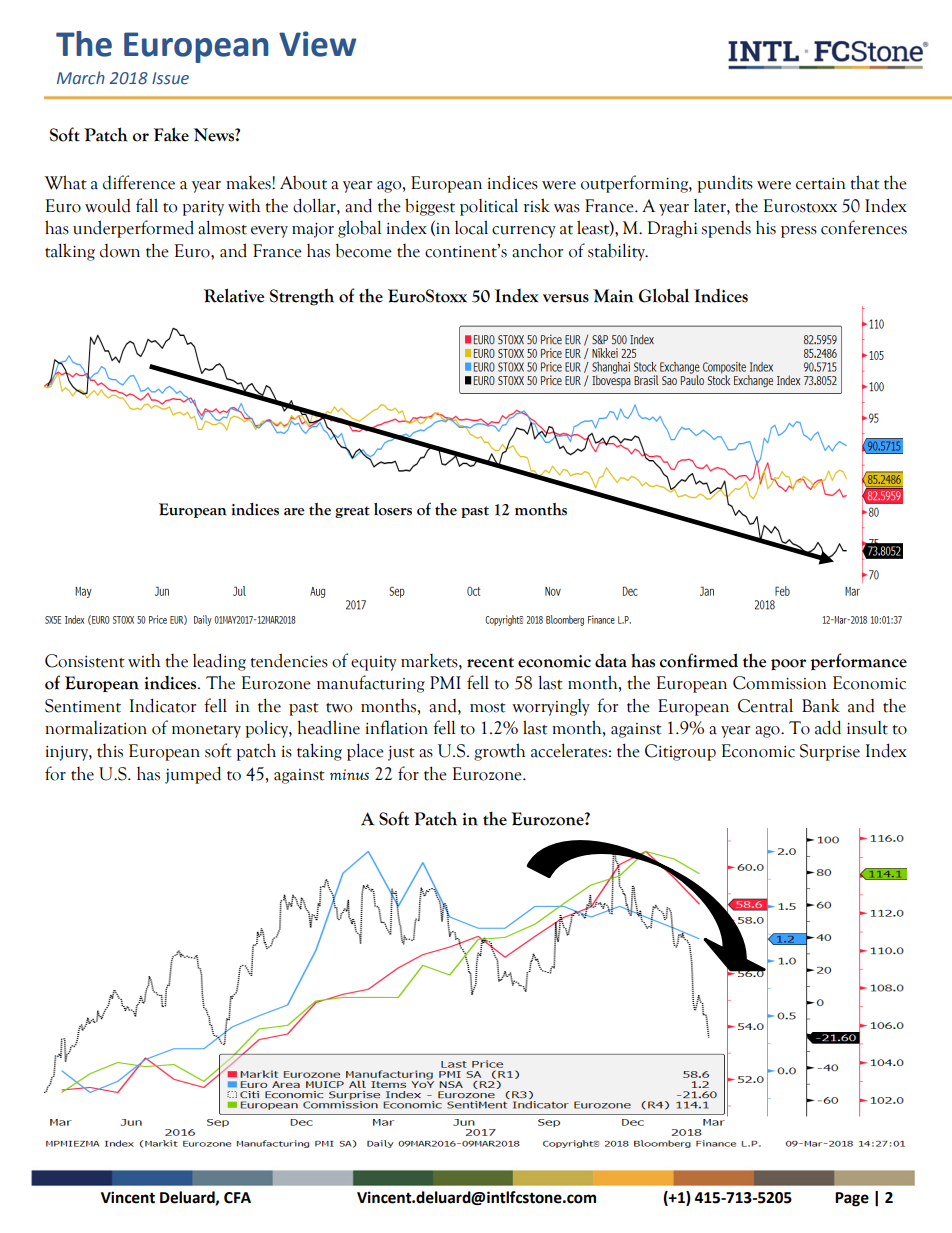 Image resolution: width=952 pixels, height=1233 pixels. I want to click on Issue, so click(170, 78).
